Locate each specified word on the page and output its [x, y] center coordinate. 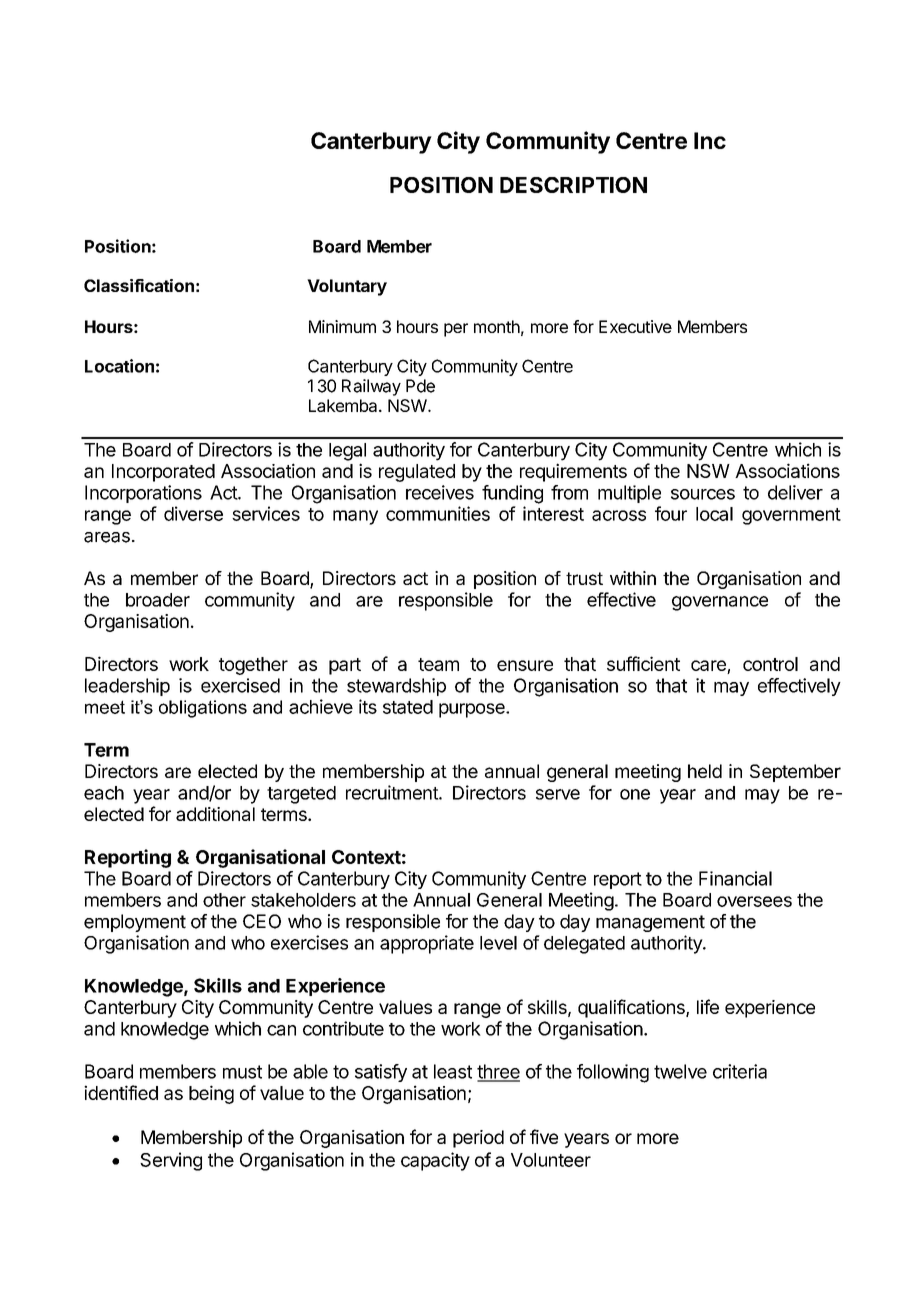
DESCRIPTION [573, 185]
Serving [171, 1161]
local [714, 514]
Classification [139, 285]
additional [215, 814]
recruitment [393, 792]
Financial [735, 878]
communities [438, 513]
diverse [193, 513]
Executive [635, 326]
